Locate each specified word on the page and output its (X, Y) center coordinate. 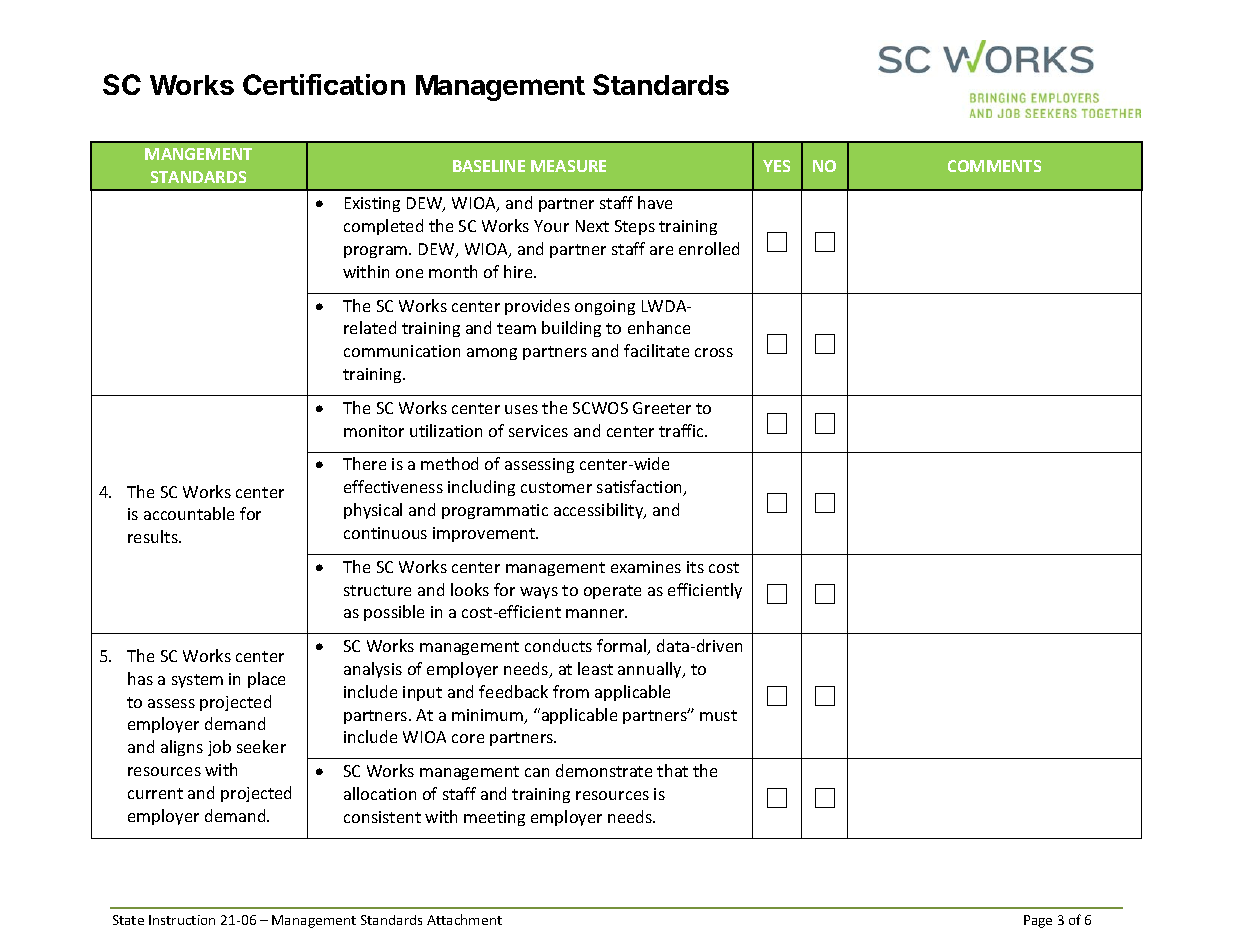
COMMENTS (994, 166)
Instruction (182, 920)
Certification (324, 84)
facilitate (656, 350)
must (718, 715)
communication (402, 351)
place (266, 680)
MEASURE (568, 166)
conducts (558, 645)
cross (714, 352)
